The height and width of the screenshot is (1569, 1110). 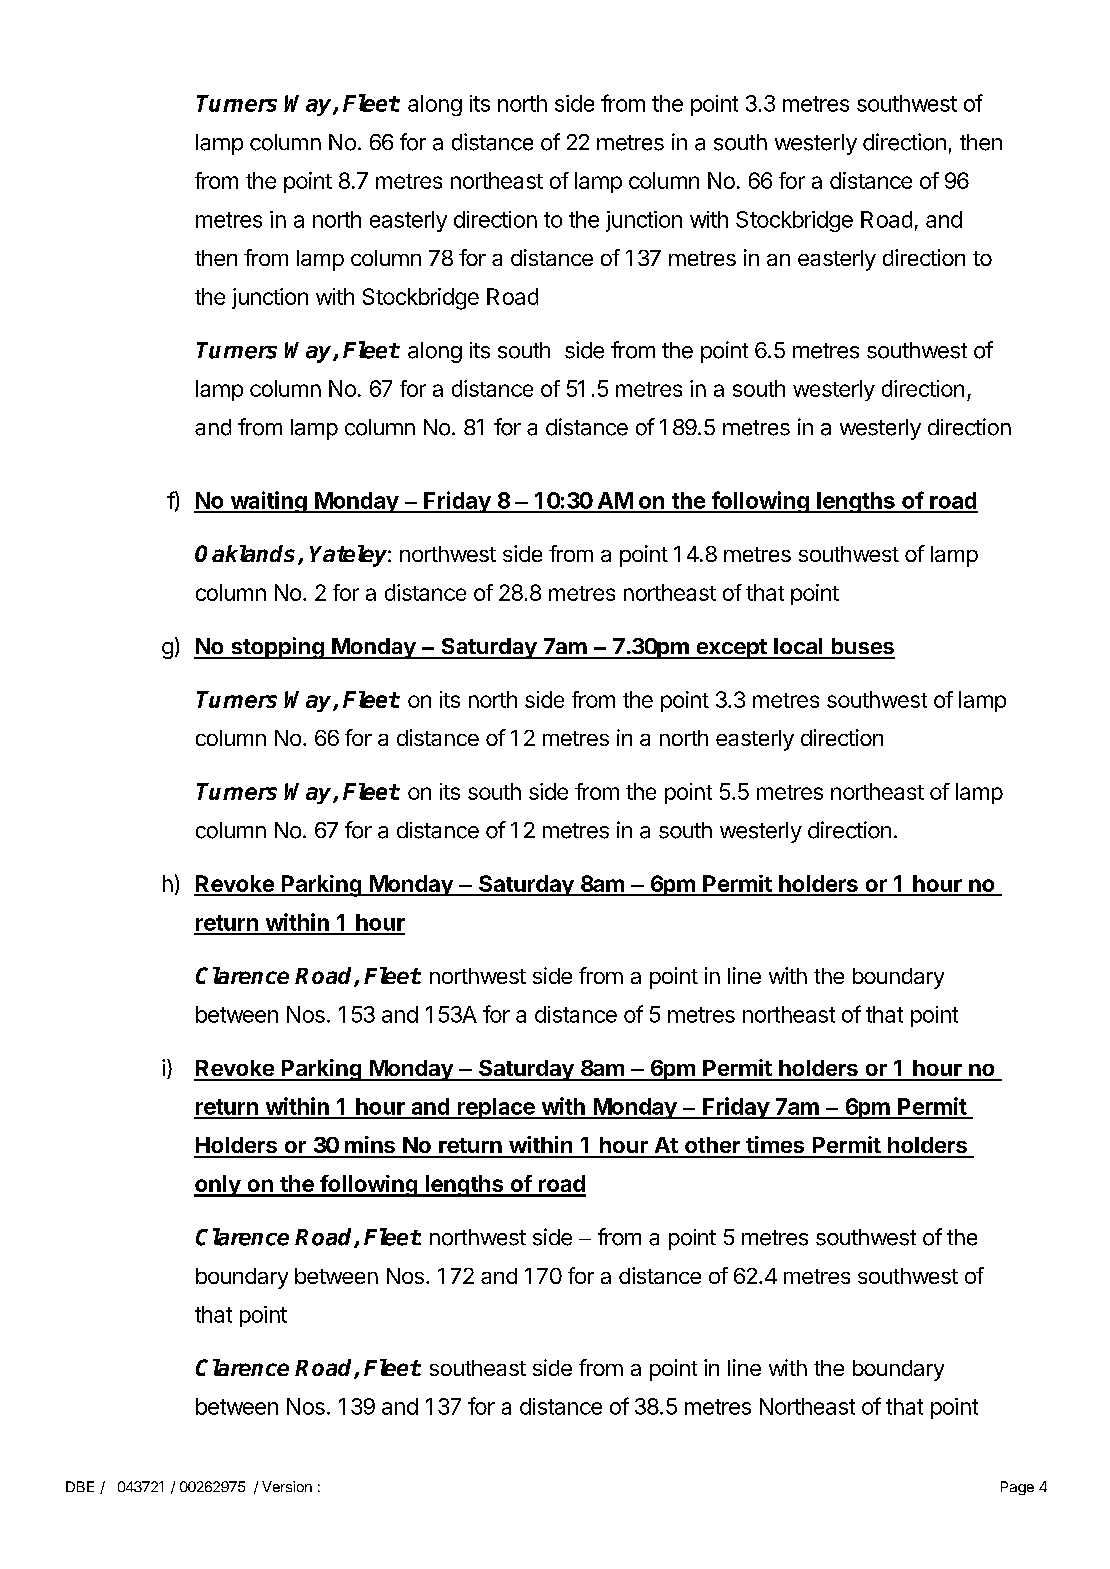 What do you see at coordinates (80, 1486) in the screenshot?
I see `DBE` at bounding box center [80, 1486].
